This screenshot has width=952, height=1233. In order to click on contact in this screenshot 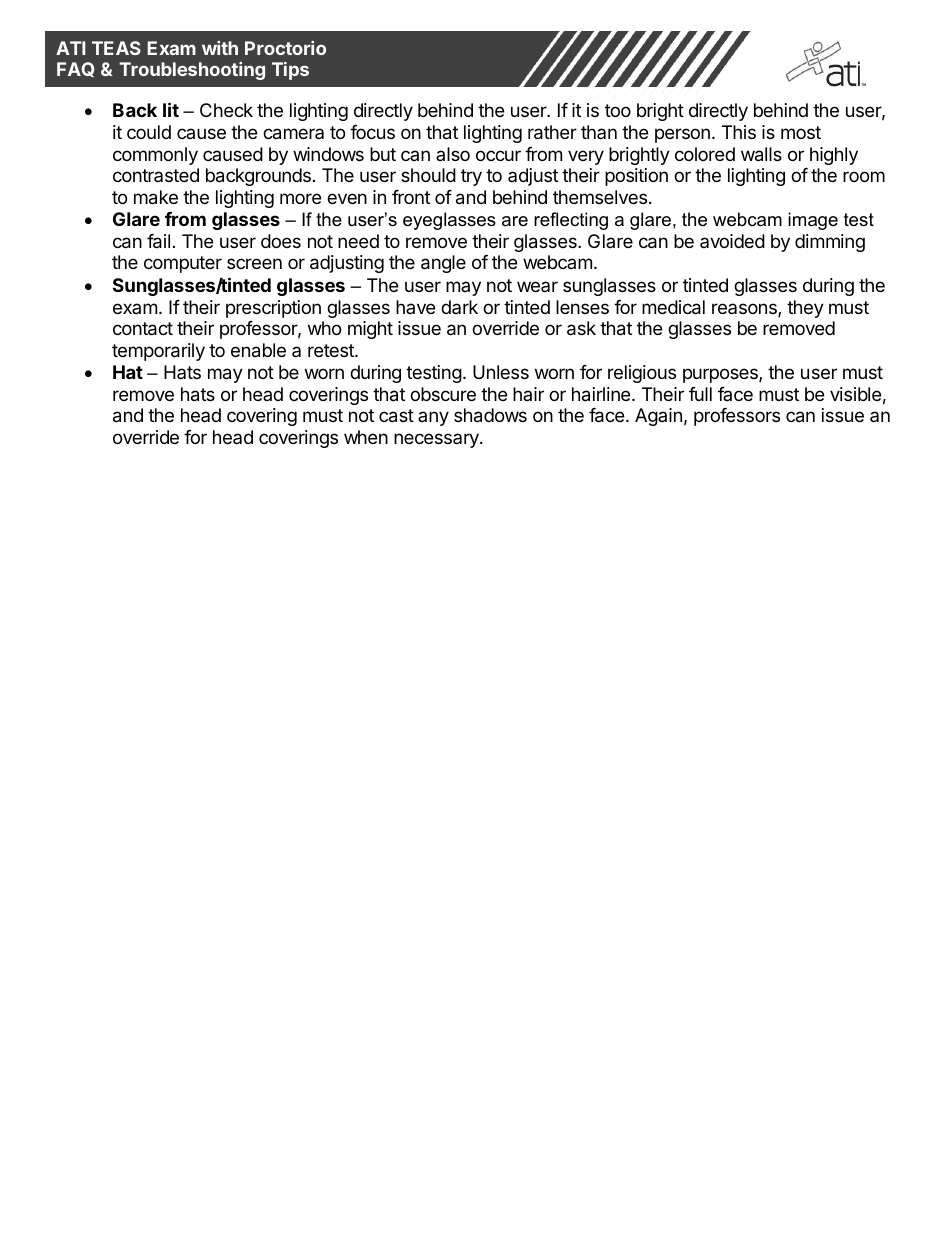, I will do `click(143, 329)`.
